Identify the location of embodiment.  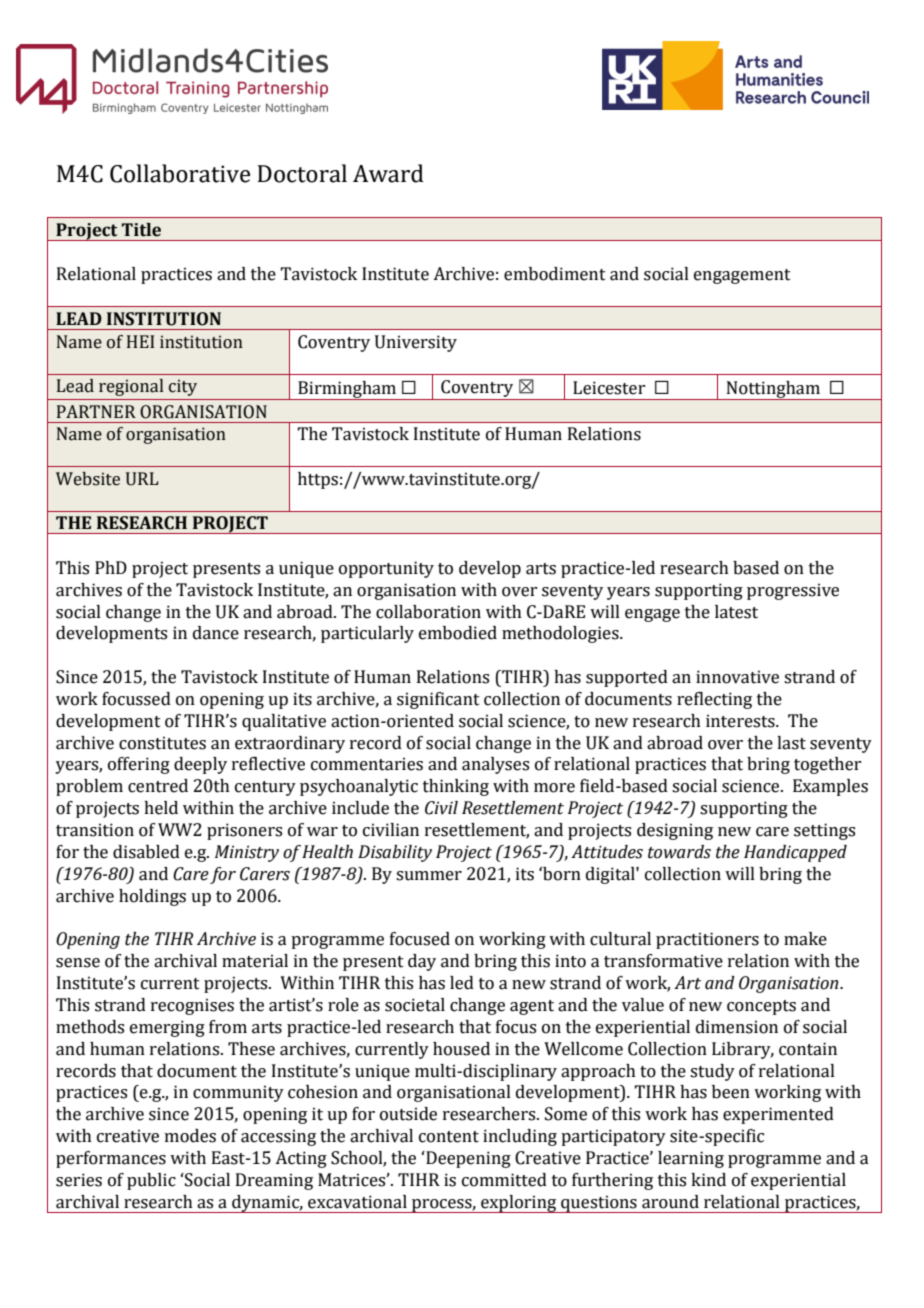
(555, 274).
